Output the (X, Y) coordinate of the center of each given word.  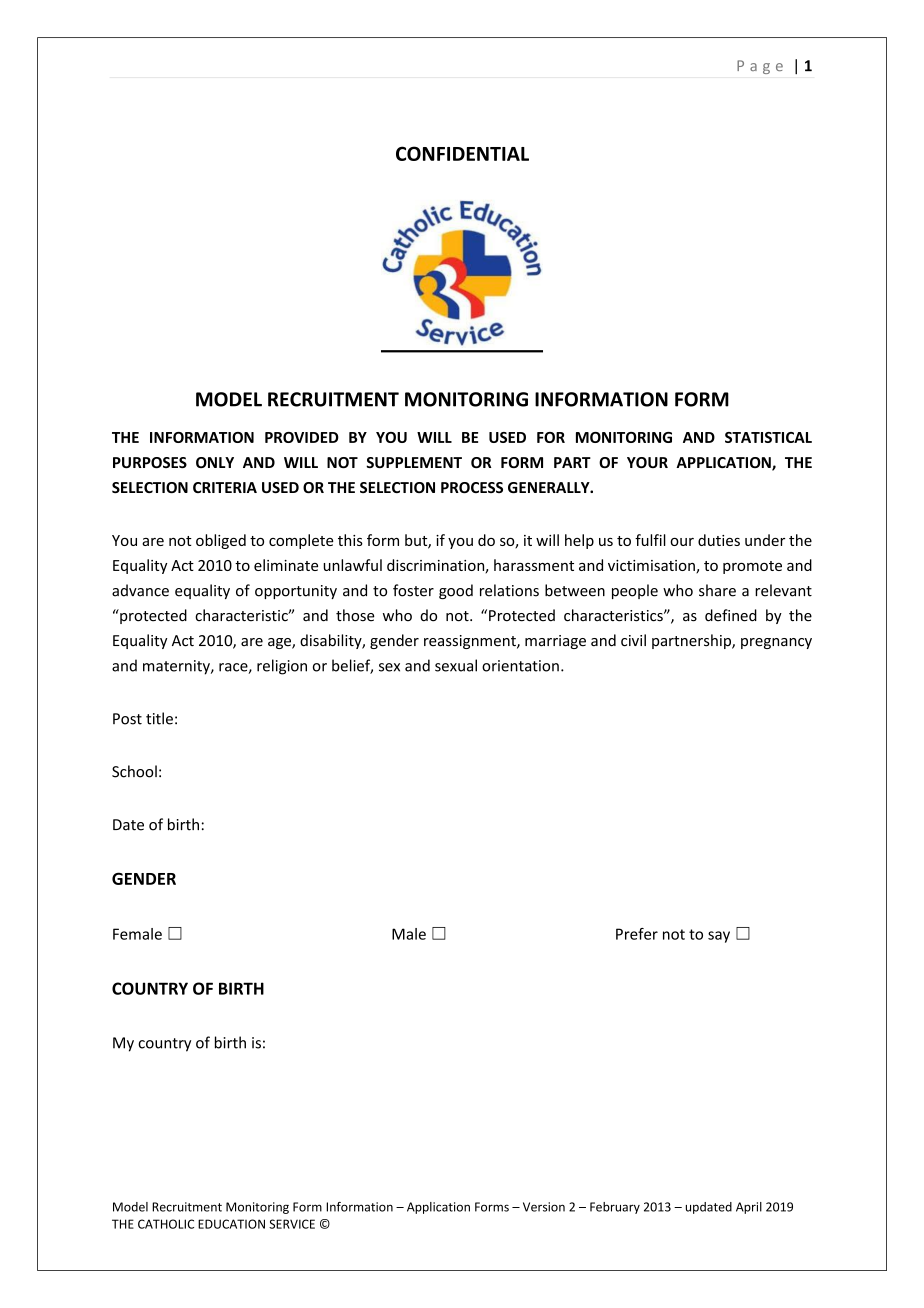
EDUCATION (231, 1224)
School (134, 771)
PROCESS (472, 487)
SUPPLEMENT (414, 462)
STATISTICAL (768, 437)
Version (544, 1207)
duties (719, 540)
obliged (221, 541)
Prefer (637, 934)
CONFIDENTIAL (462, 153)
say (719, 937)
